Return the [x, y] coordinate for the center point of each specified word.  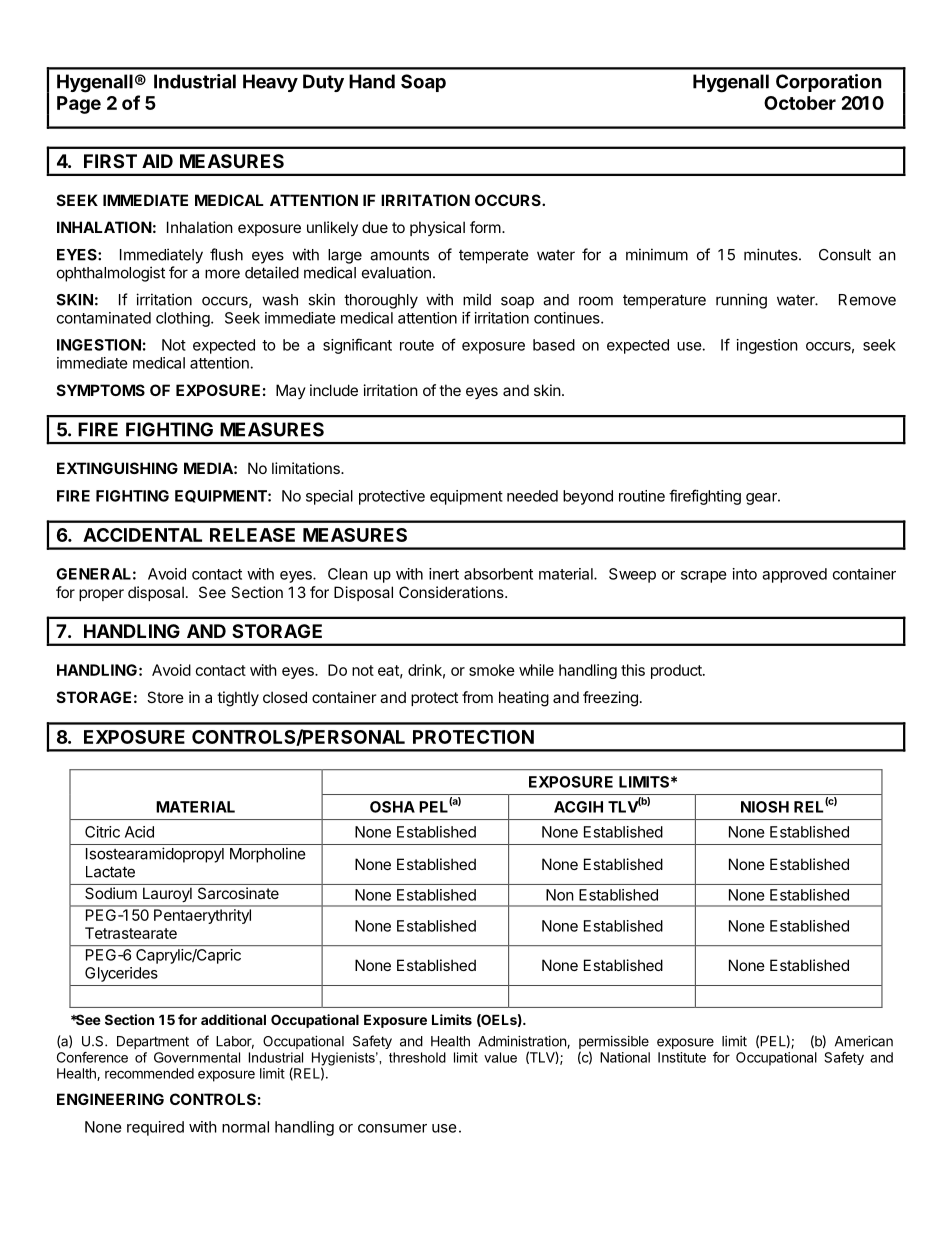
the [450, 390]
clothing [183, 319]
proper [101, 595]
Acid [139, 832]
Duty [323, 83]
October [800, 103]
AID [157, 161]
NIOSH [765, 807]
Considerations [452, 592]
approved [794, 575]
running [741, 301]
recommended [149, 1073]
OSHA [392, 807]
